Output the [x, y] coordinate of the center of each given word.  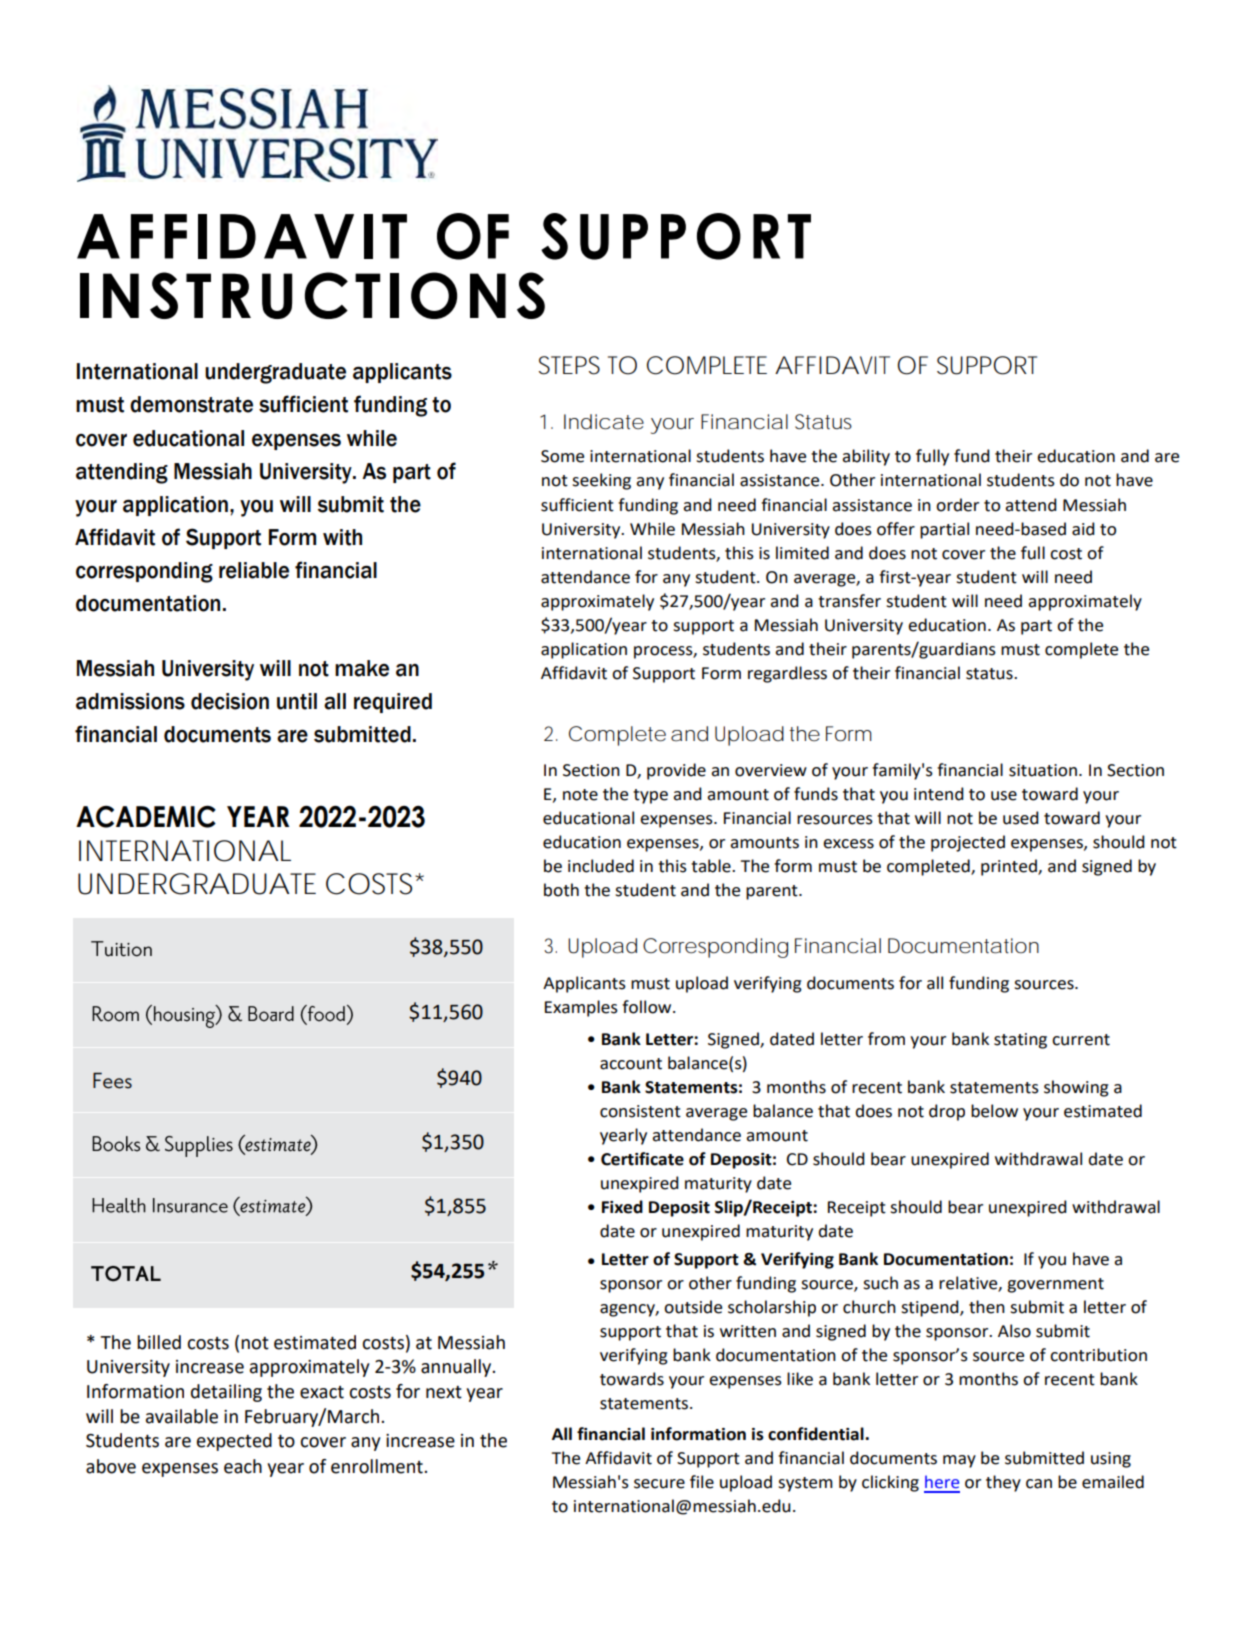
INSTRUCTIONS [312, 295]
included [601, 866]
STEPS [569, 365]
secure [659, 1484]
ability [866, 457]
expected [234, 1442]
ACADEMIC [146, 816]
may [959, 1461]
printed [1010, 867]
